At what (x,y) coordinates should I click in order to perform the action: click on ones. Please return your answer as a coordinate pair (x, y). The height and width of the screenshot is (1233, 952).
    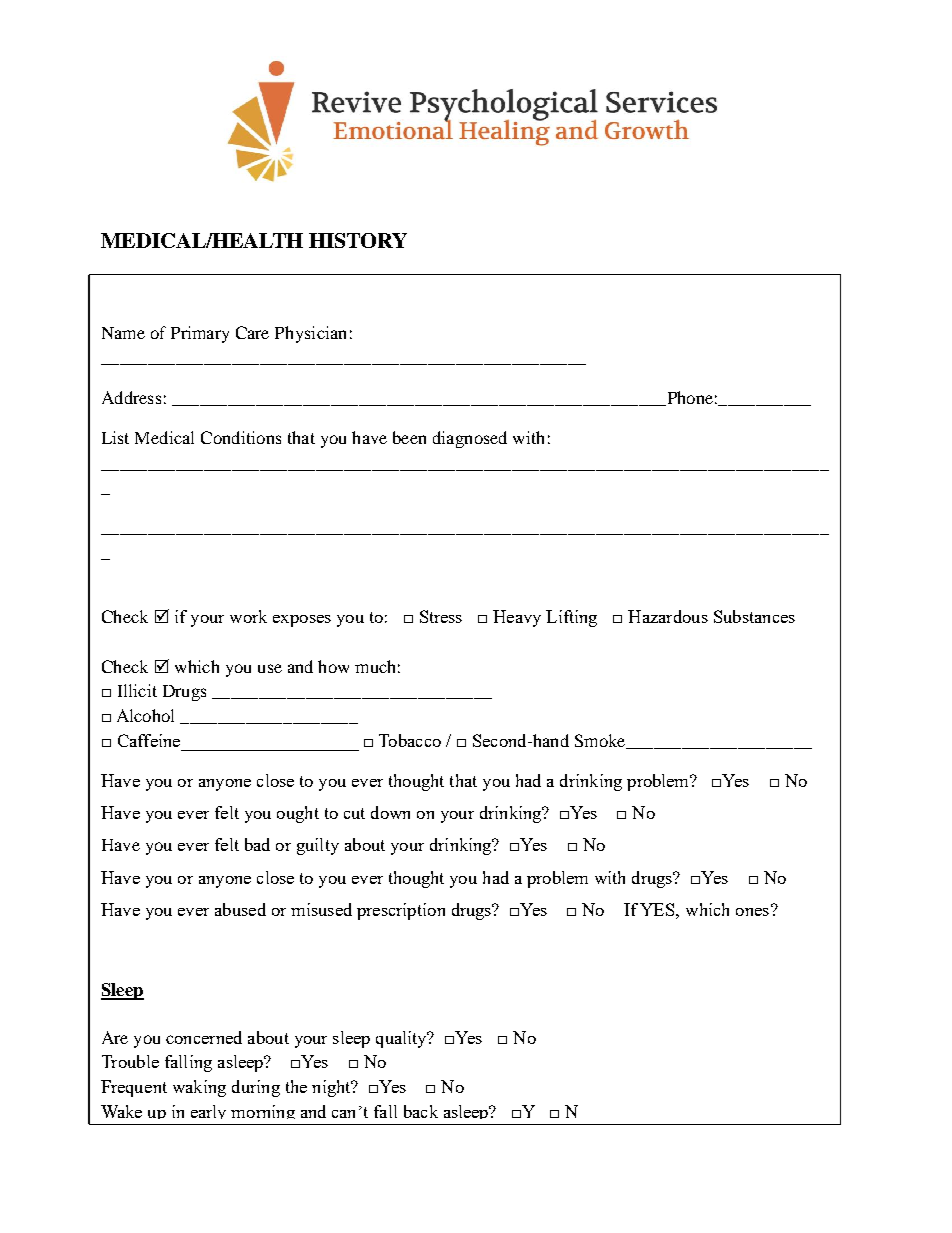
    Looking at the image, I should click on (752, 912).
